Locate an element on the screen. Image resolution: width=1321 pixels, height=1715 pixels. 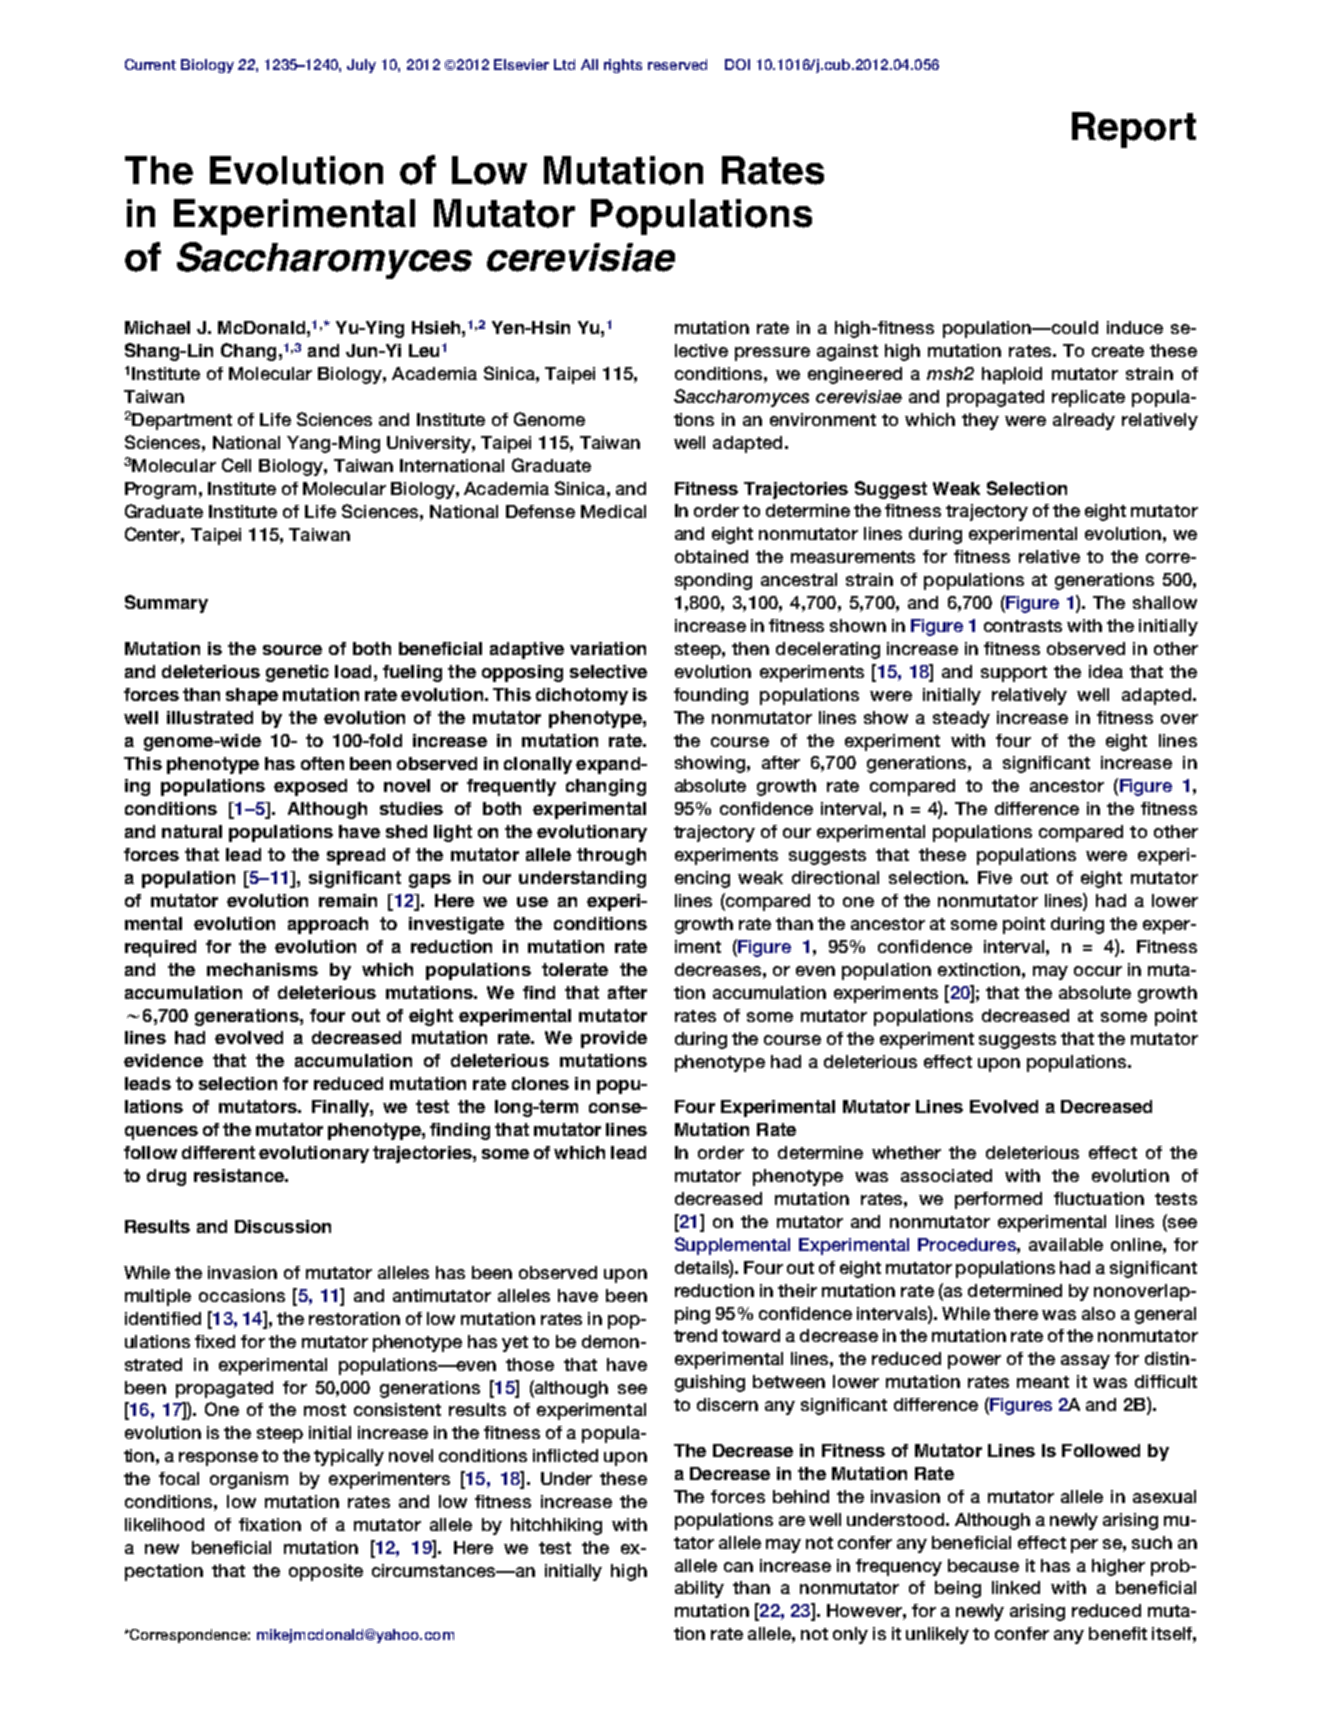
hitchhiking is located at coordinates (556, 1526).
